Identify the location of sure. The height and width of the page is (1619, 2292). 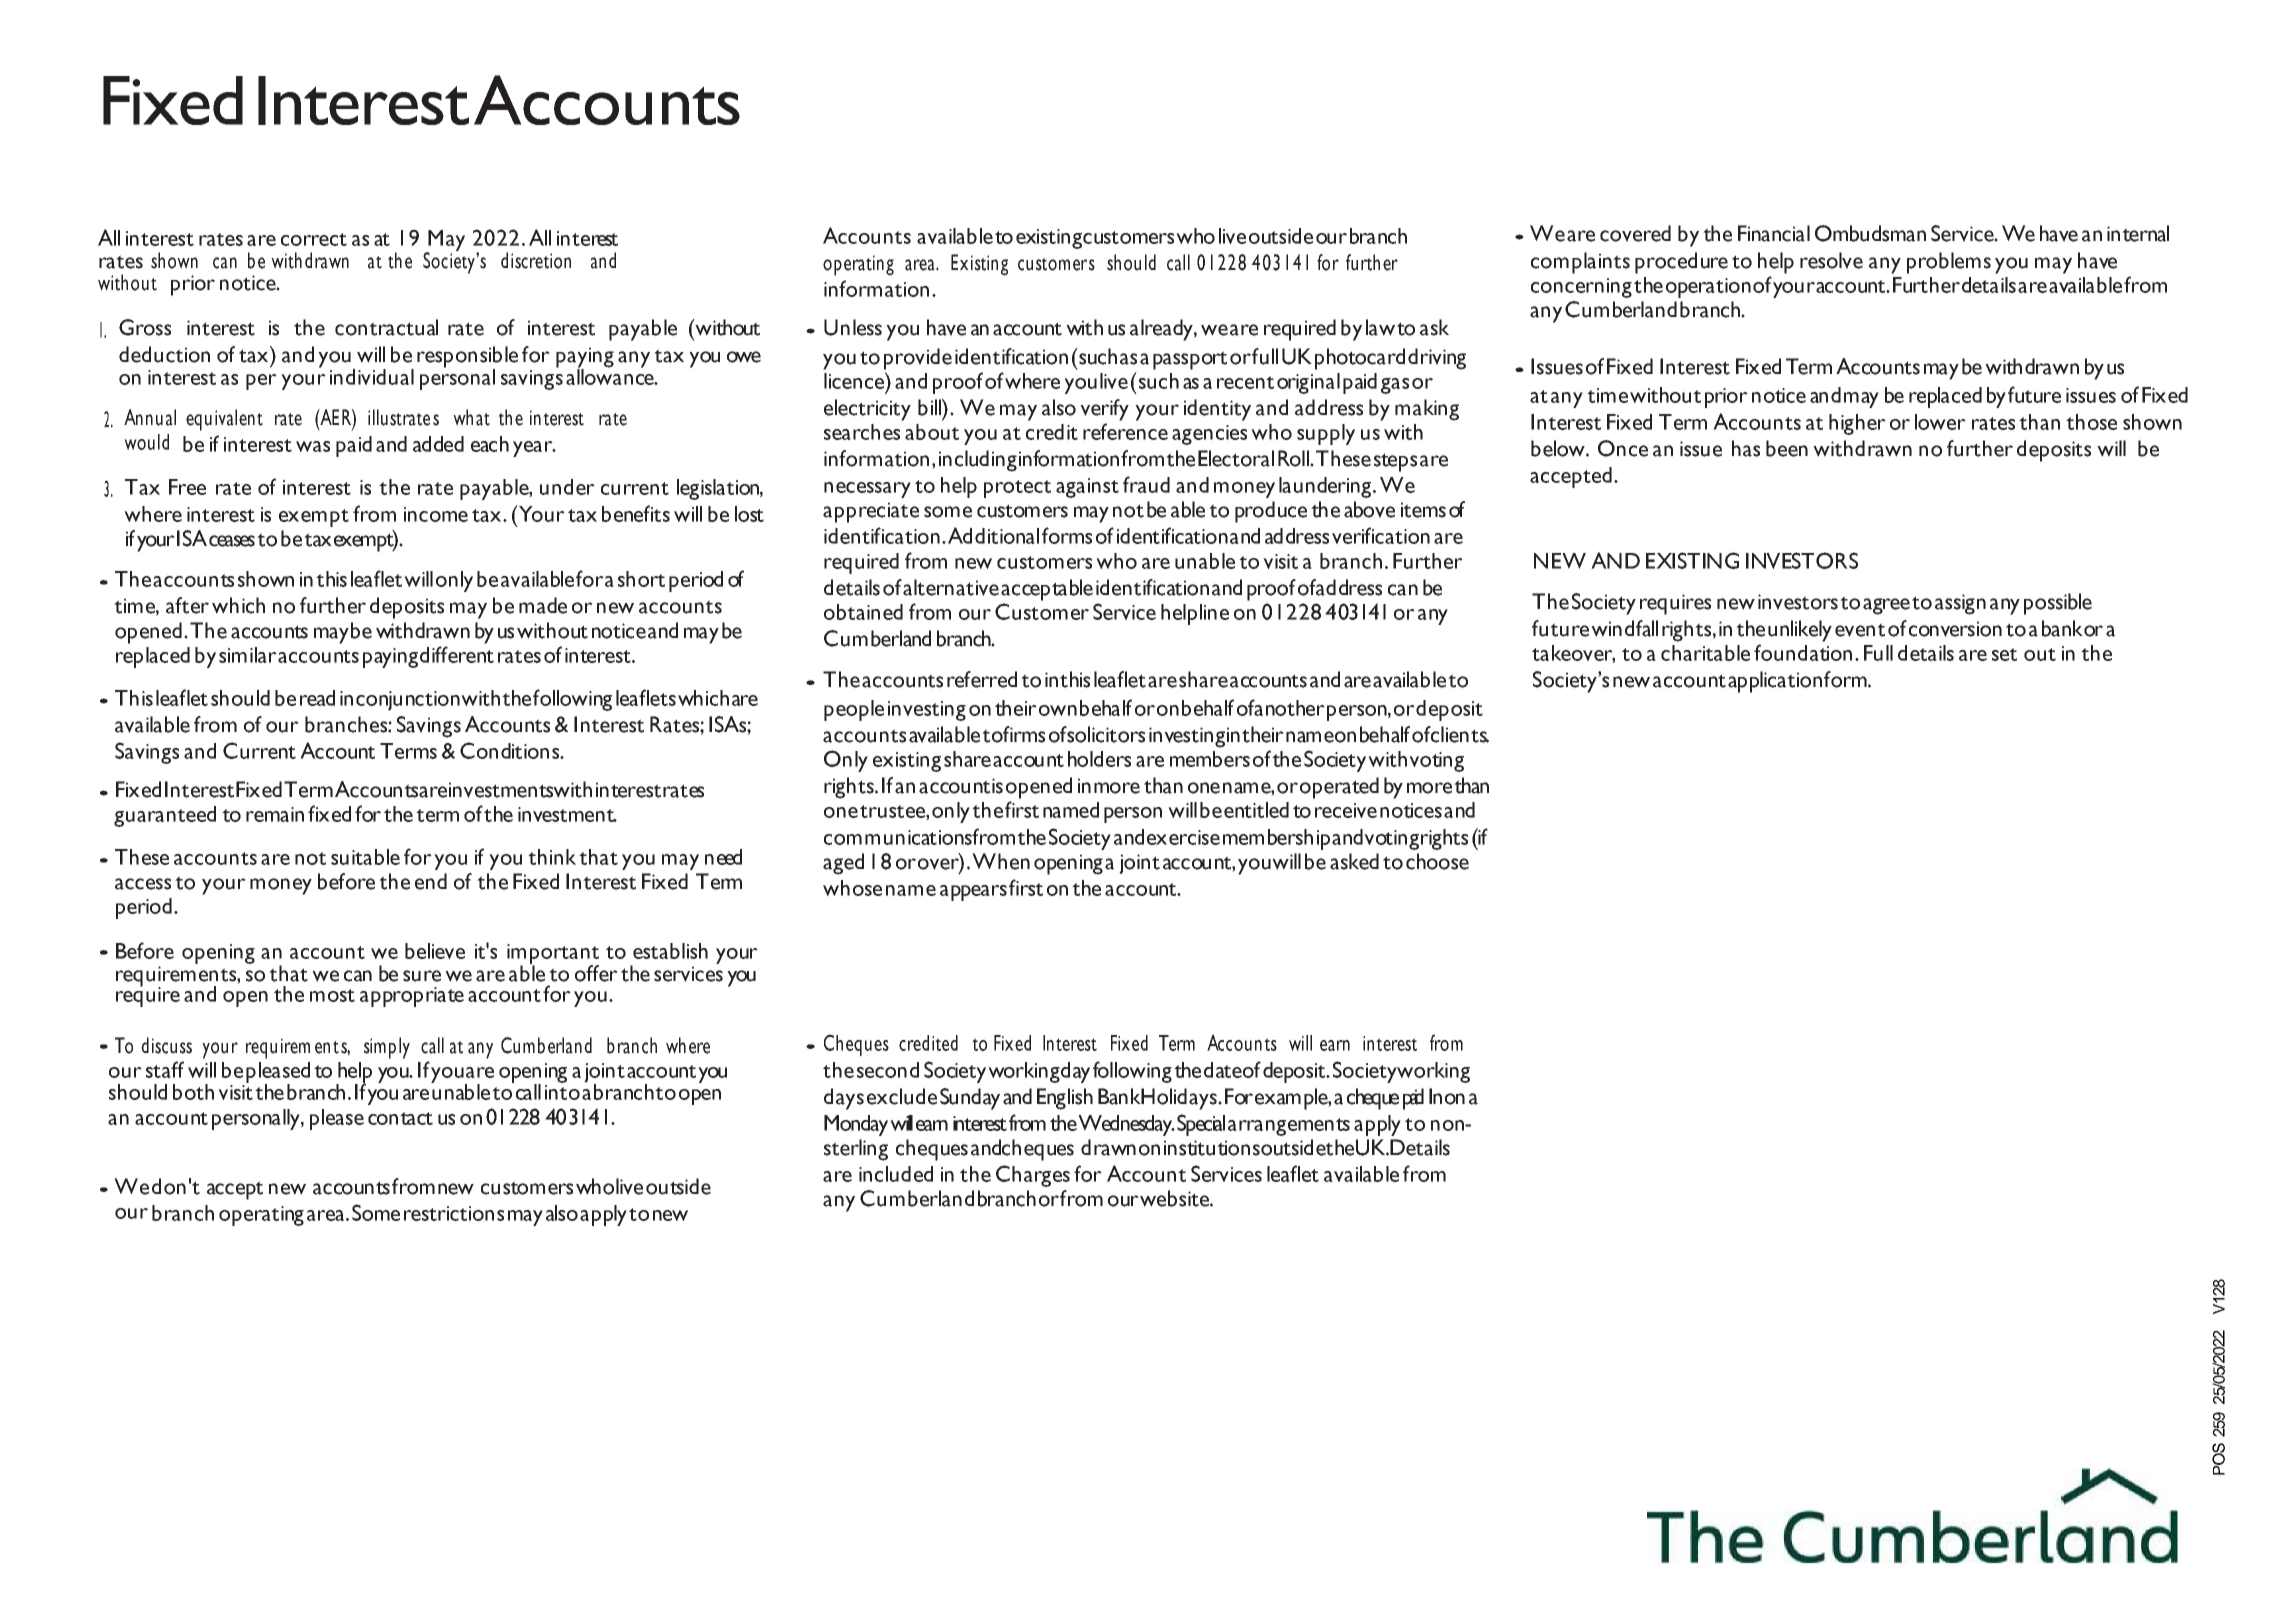
(422, 976).
